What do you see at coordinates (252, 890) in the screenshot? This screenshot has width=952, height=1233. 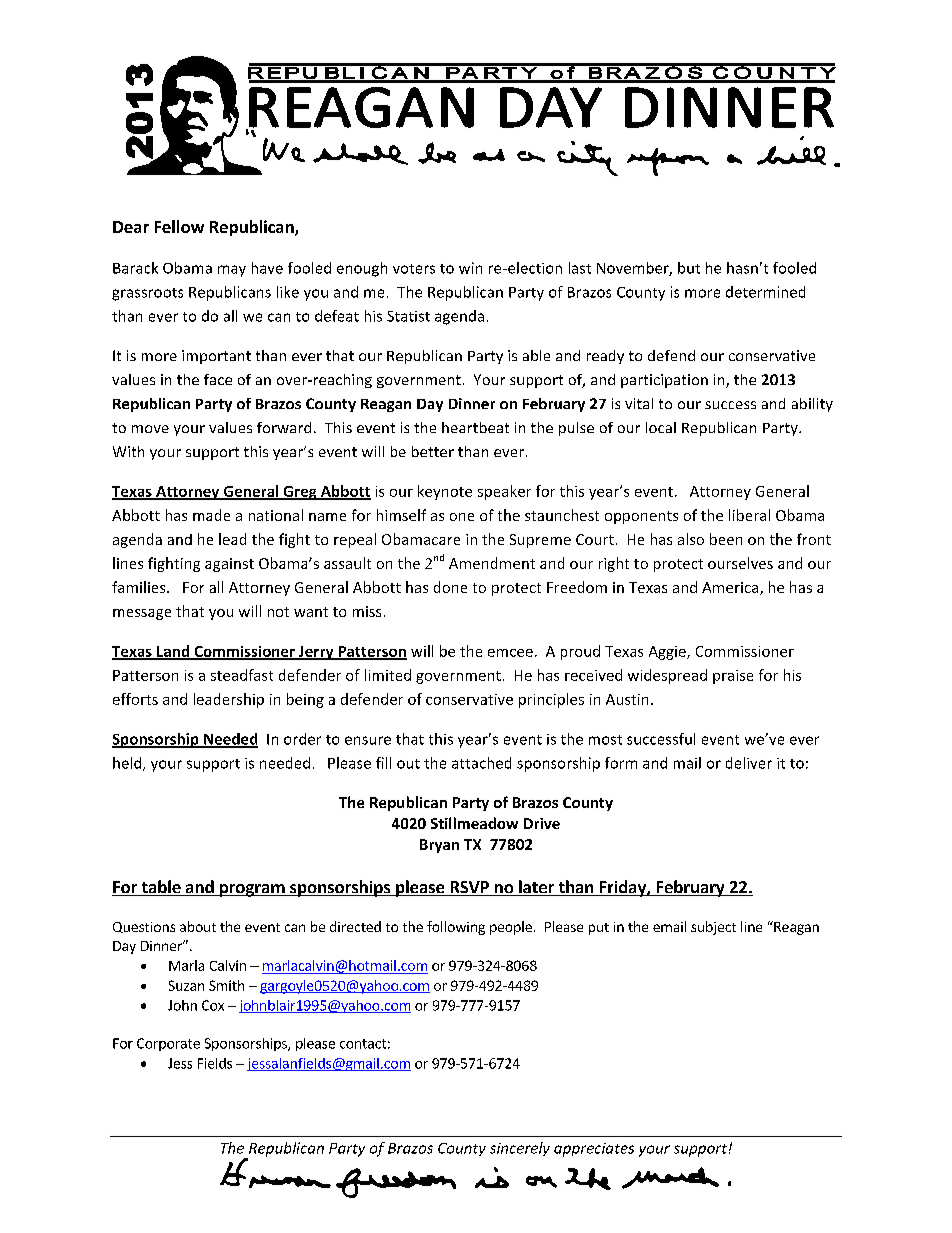 I see `program` at bounding box center [252, 890].
